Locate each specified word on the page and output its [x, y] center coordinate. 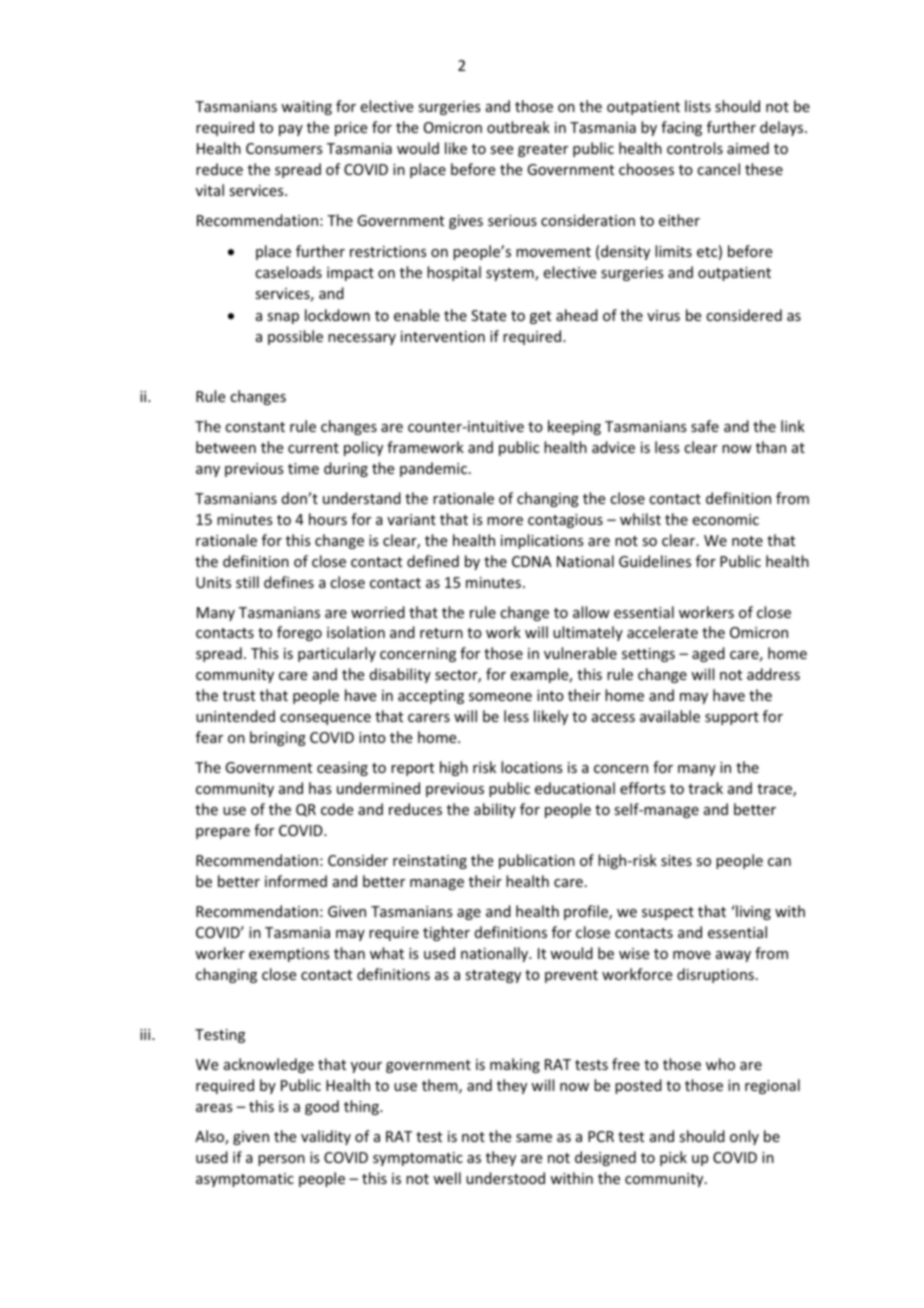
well [447, 1178]
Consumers [284, 148]
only [744, 1137]
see [501, 150]
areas [214, 1108]
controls [695, 148]
